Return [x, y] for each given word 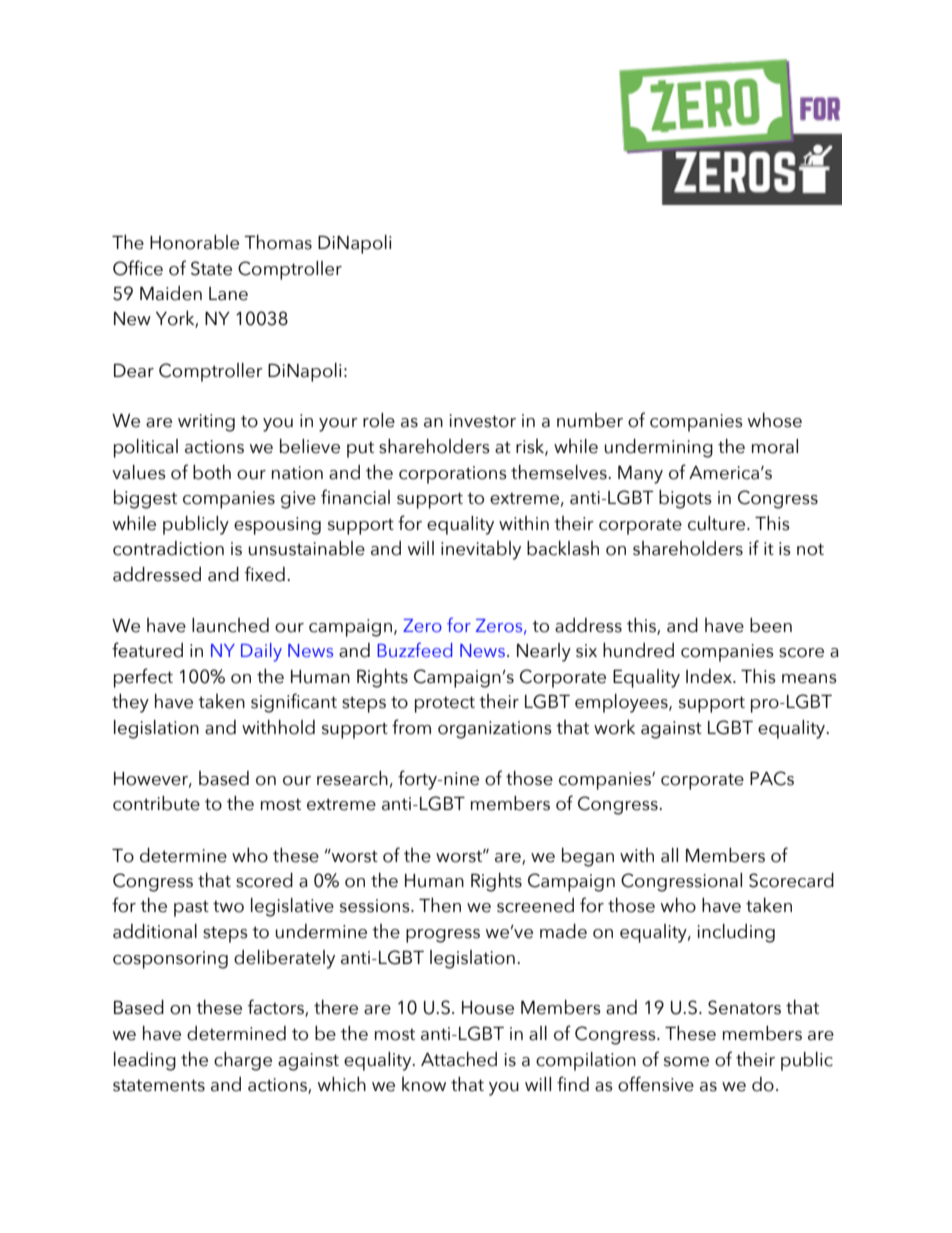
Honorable [194, 242]
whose [775, 420]
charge [243, 1061]
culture [718, 523]
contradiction [168, 548]
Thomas [278, 242]
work [614, 727]
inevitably [481, 550]
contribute [156, 803]
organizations [495, 730]
